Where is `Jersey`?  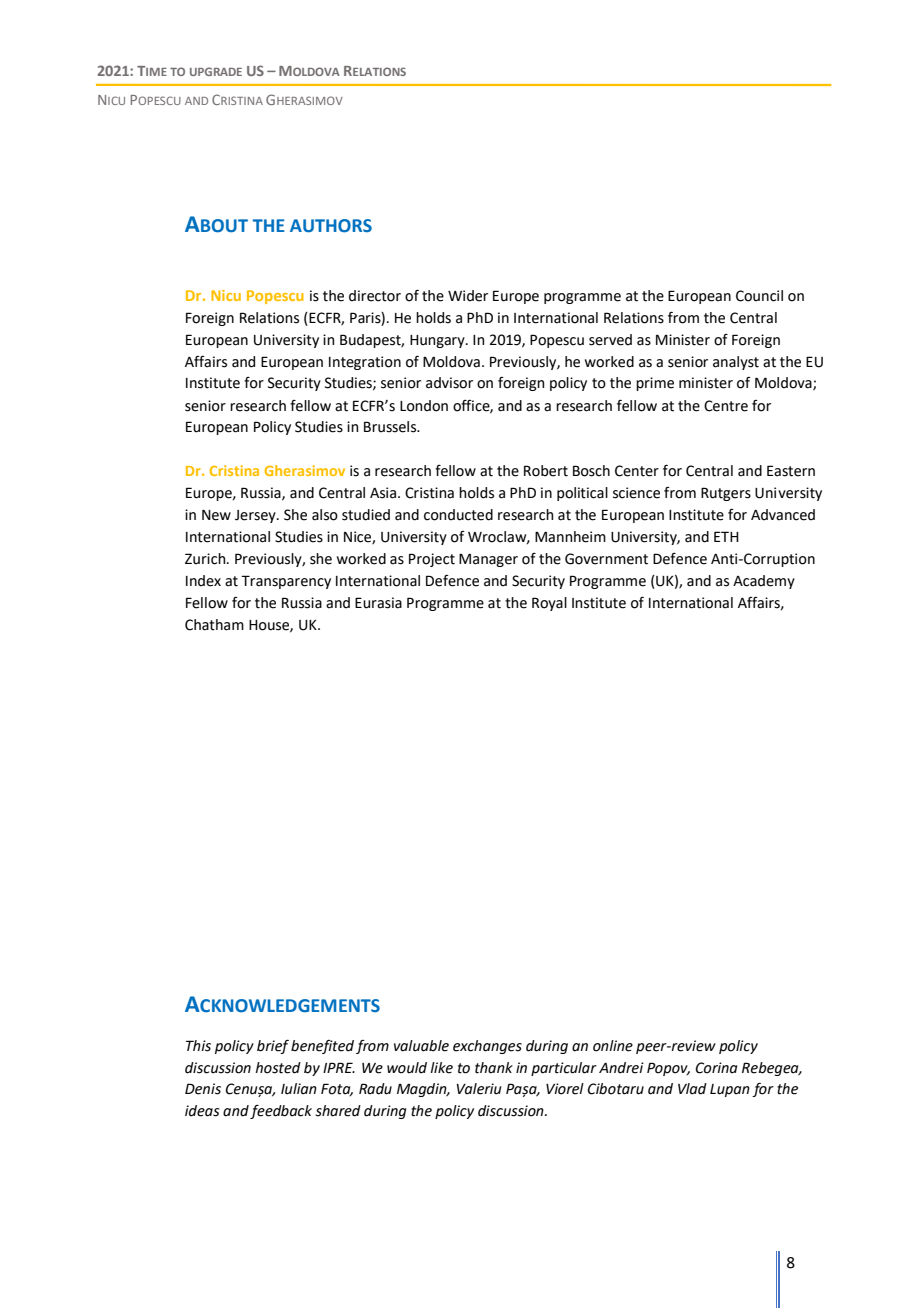
Jersey is located at coordinates (256, 516).
